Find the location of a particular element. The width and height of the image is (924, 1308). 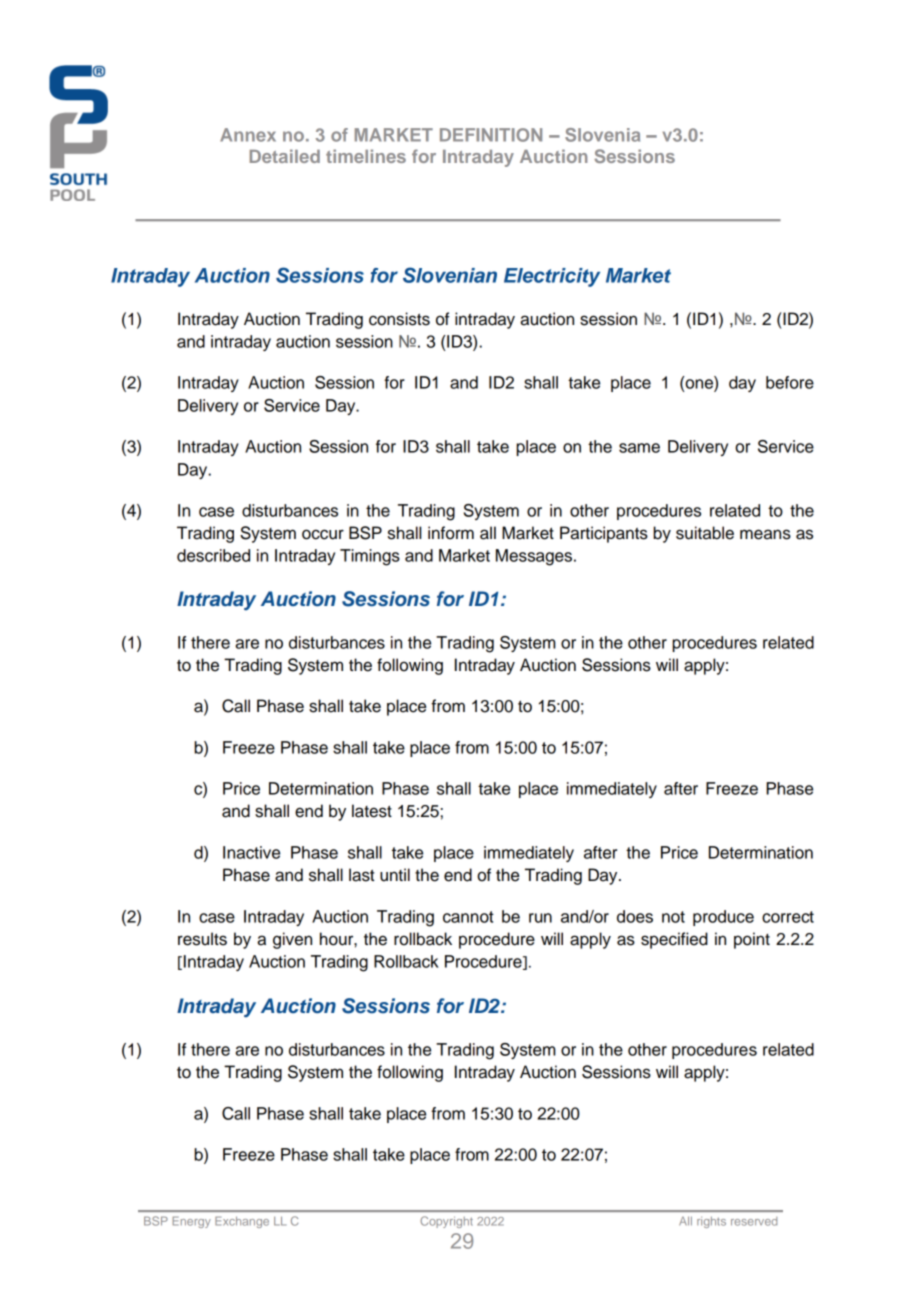

Exchange is located at coordinates (242, 1222).
